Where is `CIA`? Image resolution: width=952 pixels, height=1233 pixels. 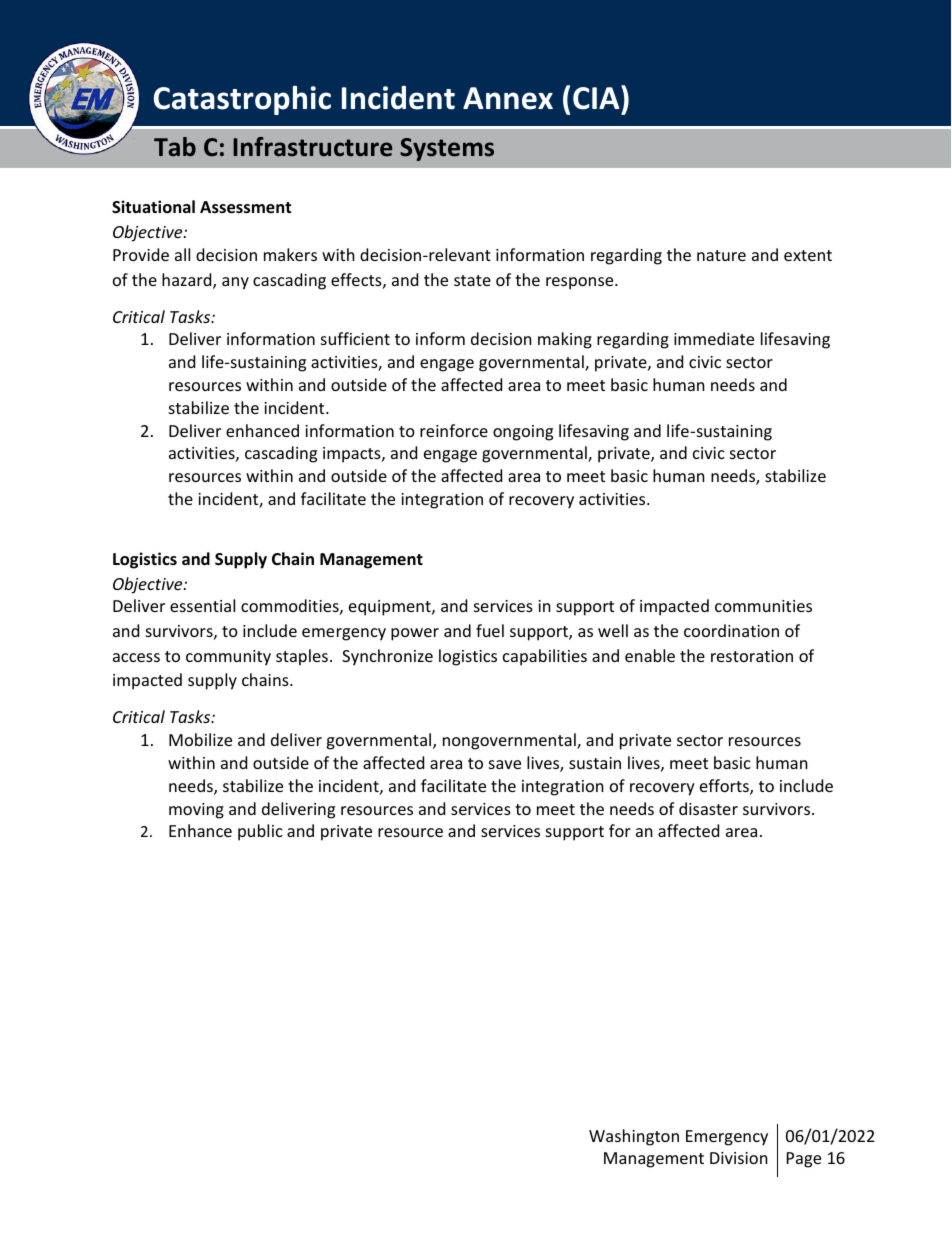 CIA is located at coordinates (597, 97).
